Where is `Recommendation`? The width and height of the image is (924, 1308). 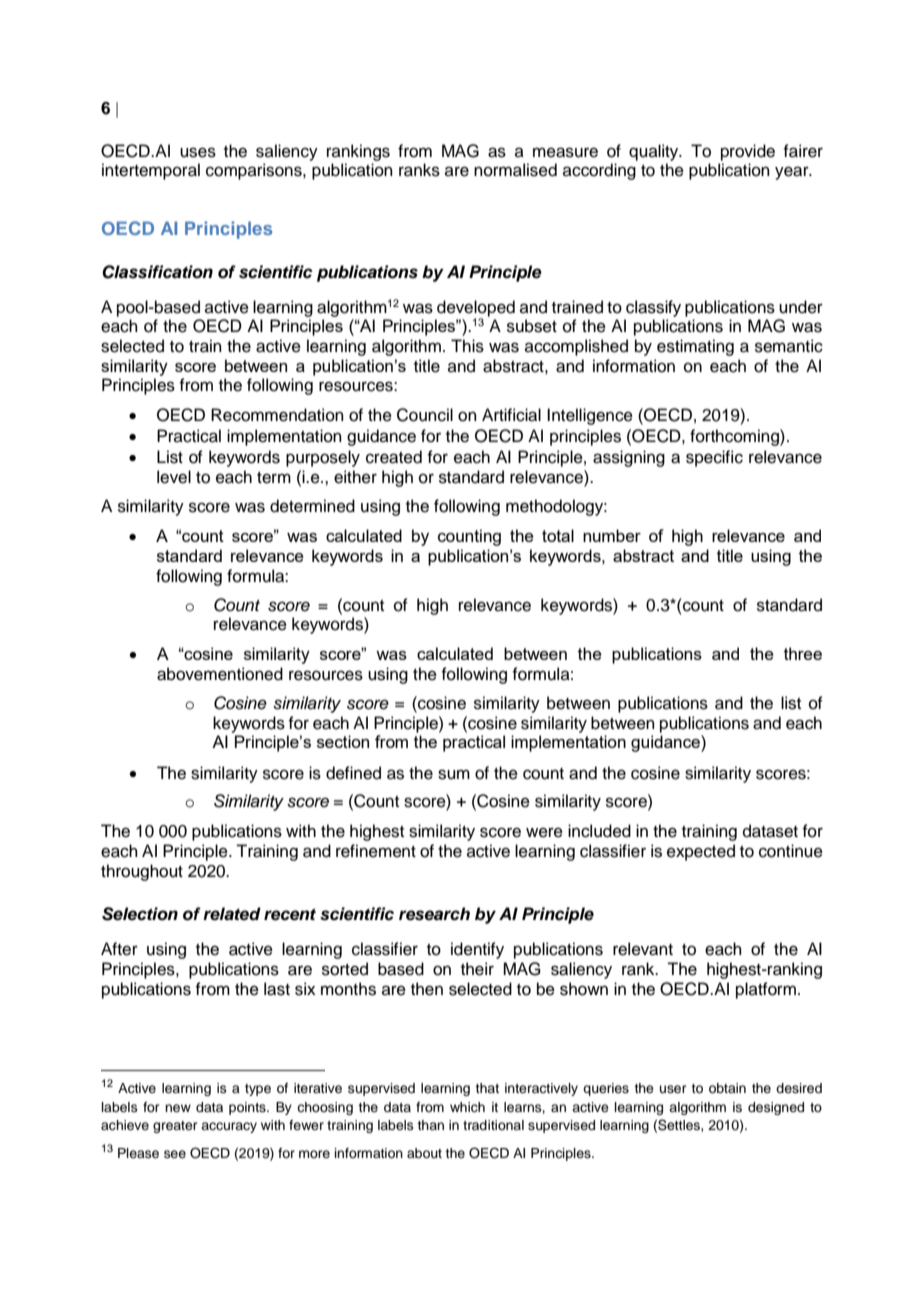
Recommendation is located at coordinates (277, 415).
